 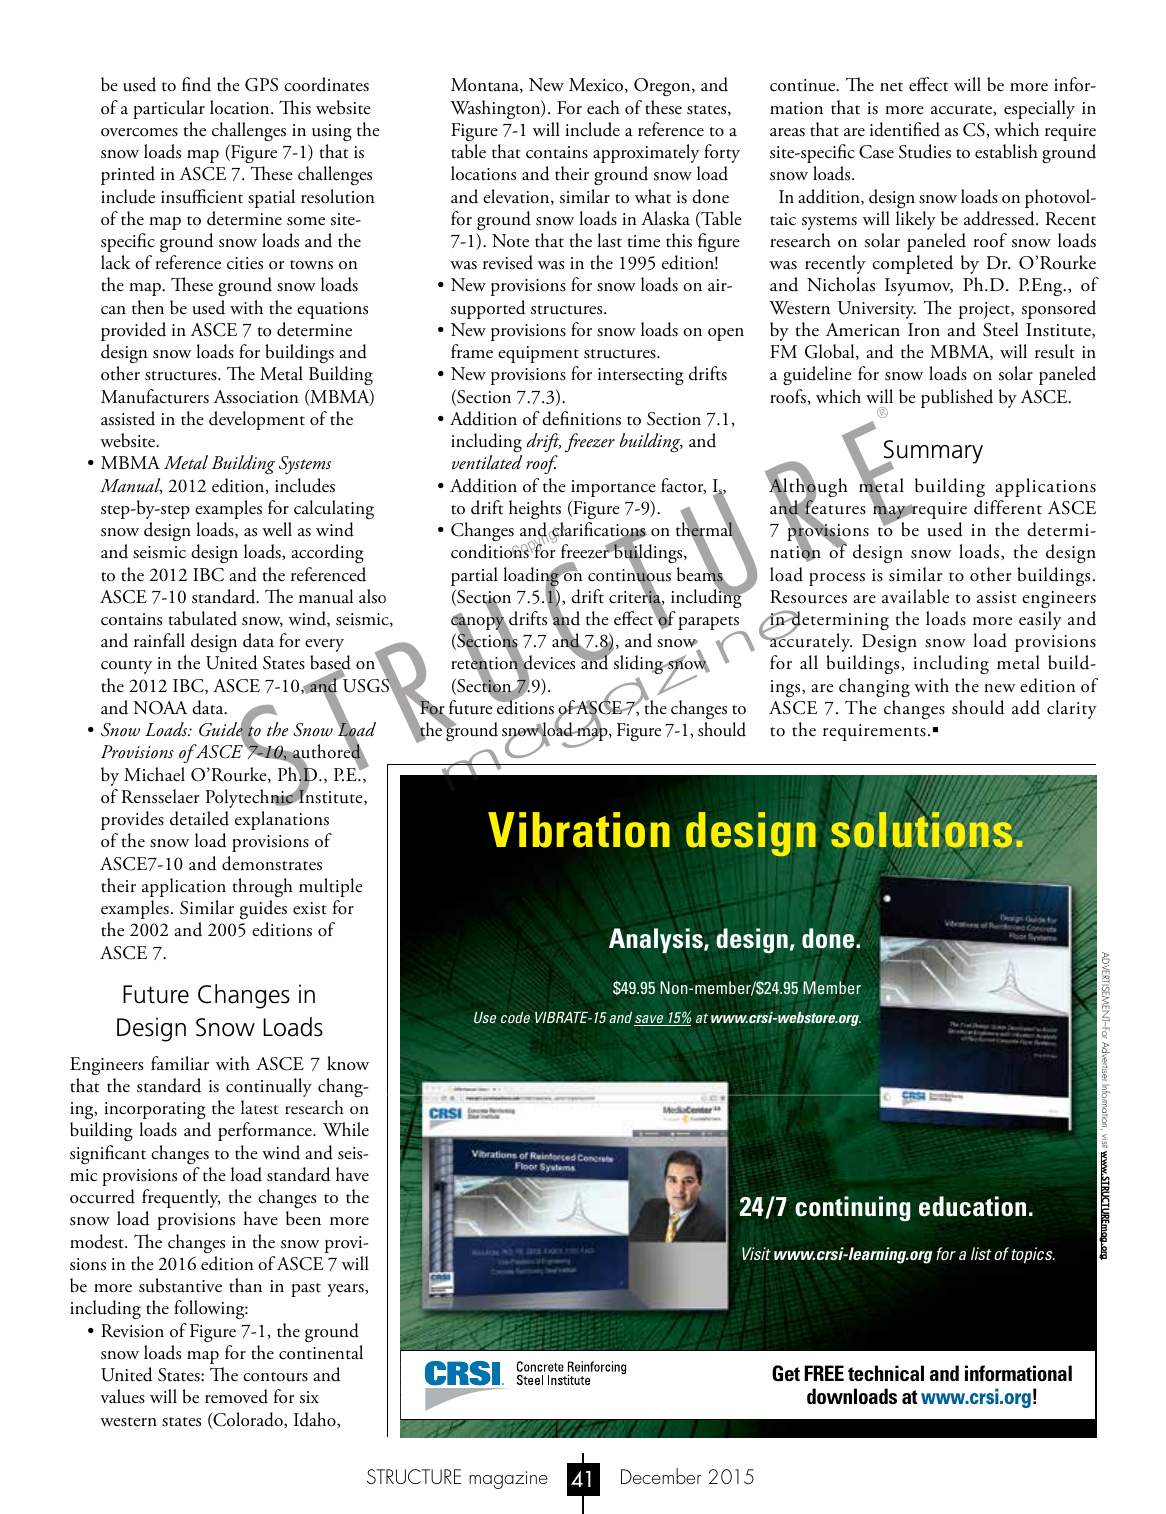 I want to click on technical, so click(x=886, y=1373).
